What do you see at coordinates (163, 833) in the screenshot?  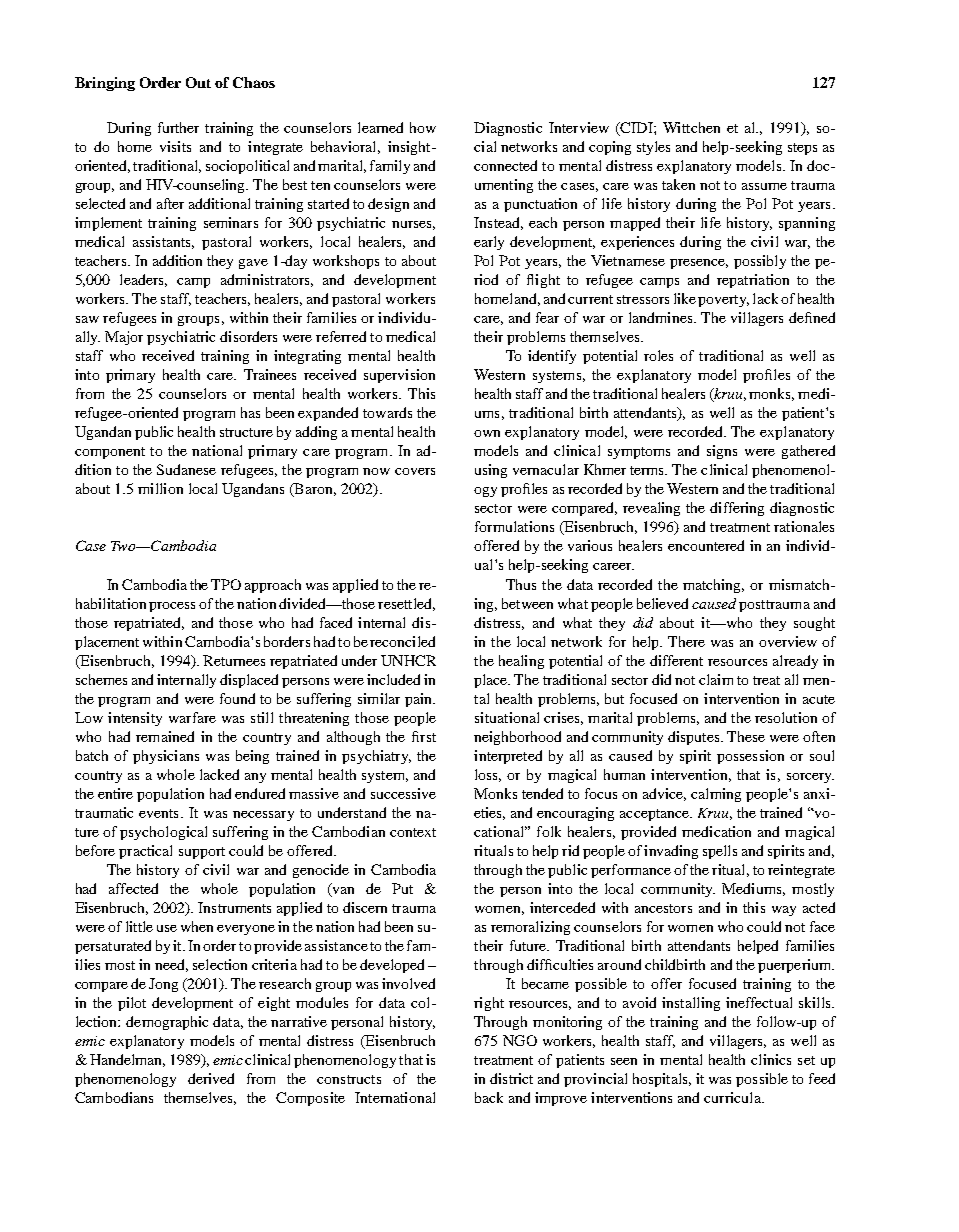 I see `psychological` at bounding box center [163, 833].
